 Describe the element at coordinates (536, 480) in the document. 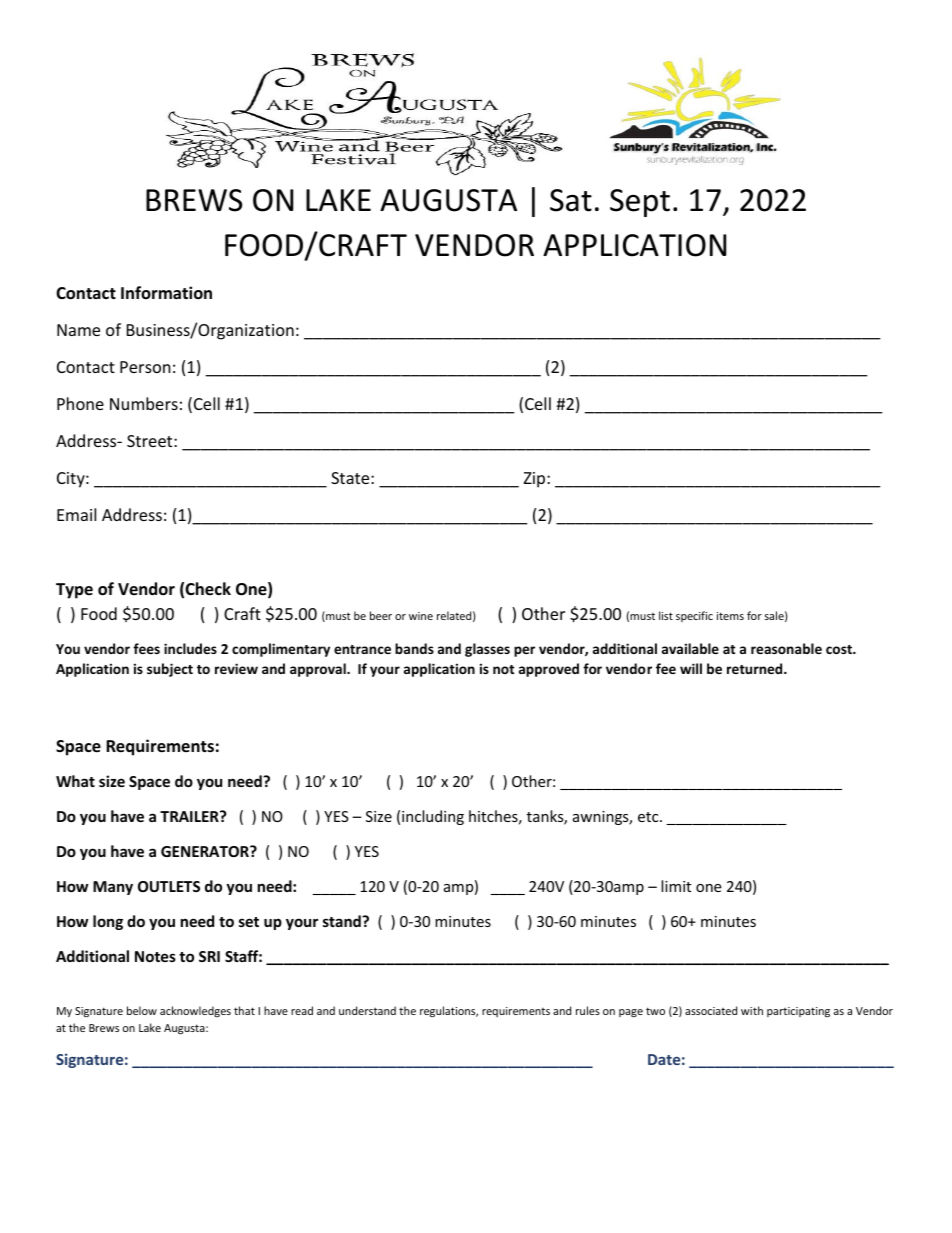

I see `Zip` at that location.
